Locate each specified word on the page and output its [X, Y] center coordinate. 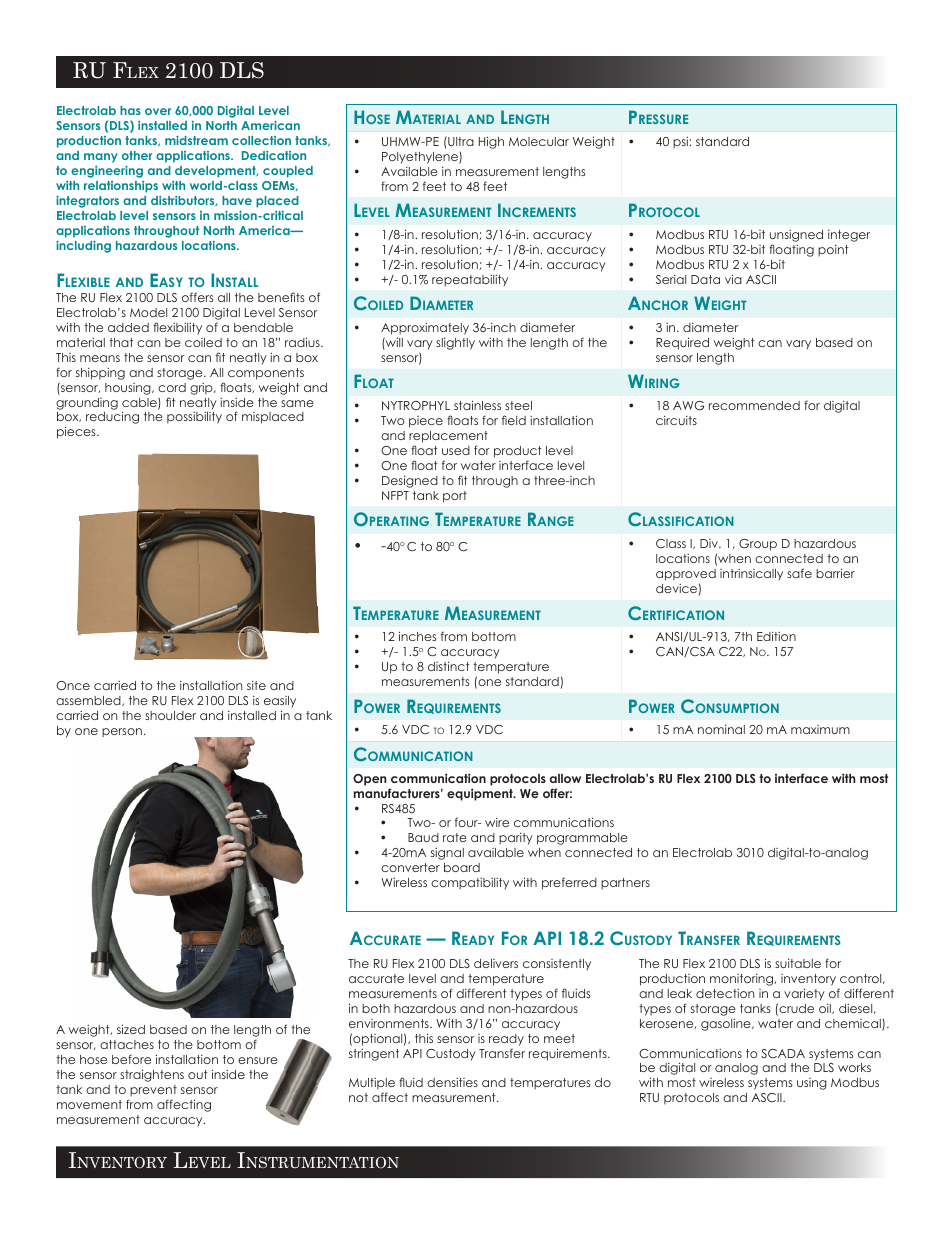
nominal [721, 729]
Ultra [460, 141]
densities [452, 1082]
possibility [194, 418]
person [122, 732]
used [456, 450]
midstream [196, 140]
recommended [754, 405]
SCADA [783, 1053]
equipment [481, 794]
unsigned [796, 237]
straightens [152, 1075]
